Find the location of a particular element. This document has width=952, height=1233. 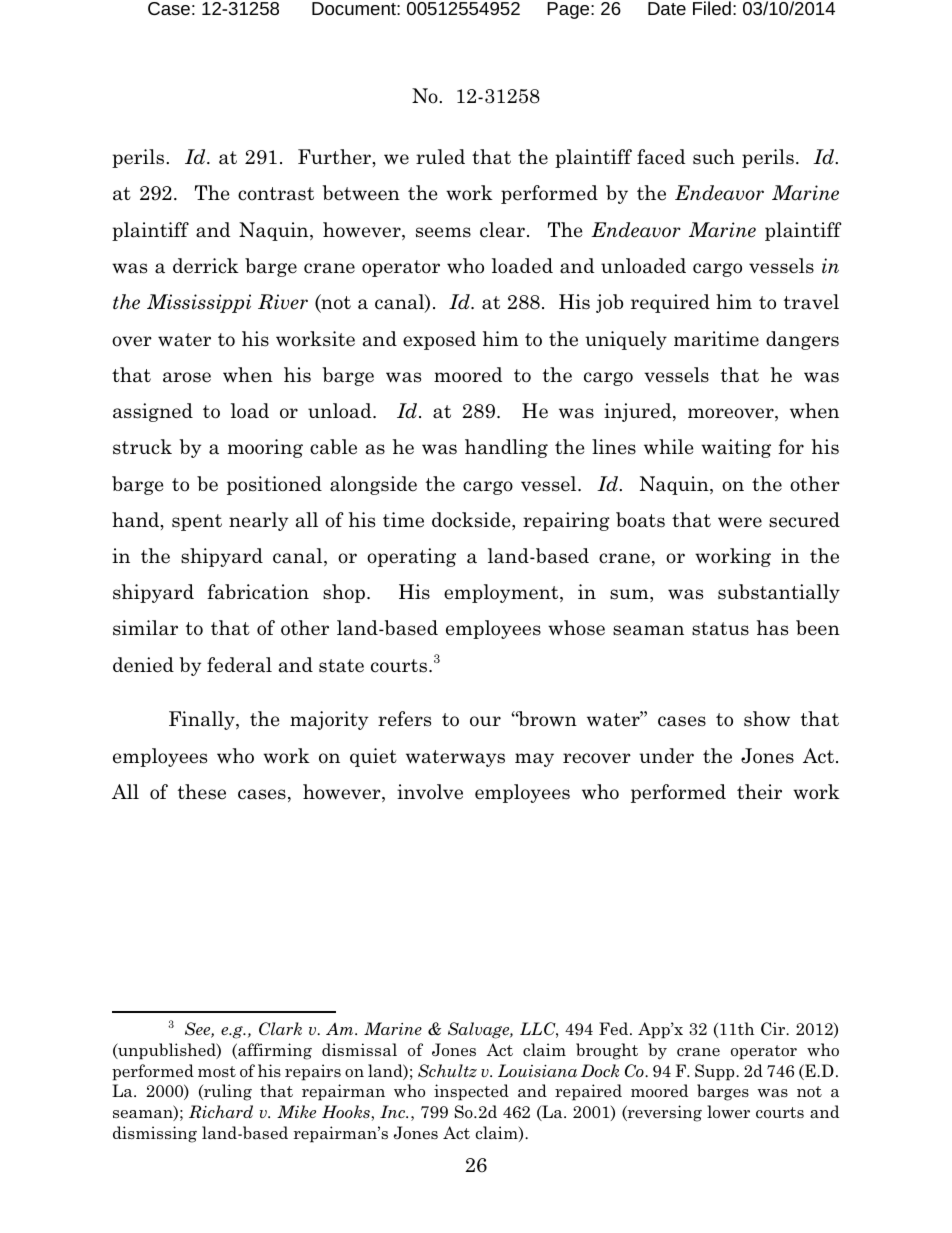

Filed is located at coordinates (712, 8).
